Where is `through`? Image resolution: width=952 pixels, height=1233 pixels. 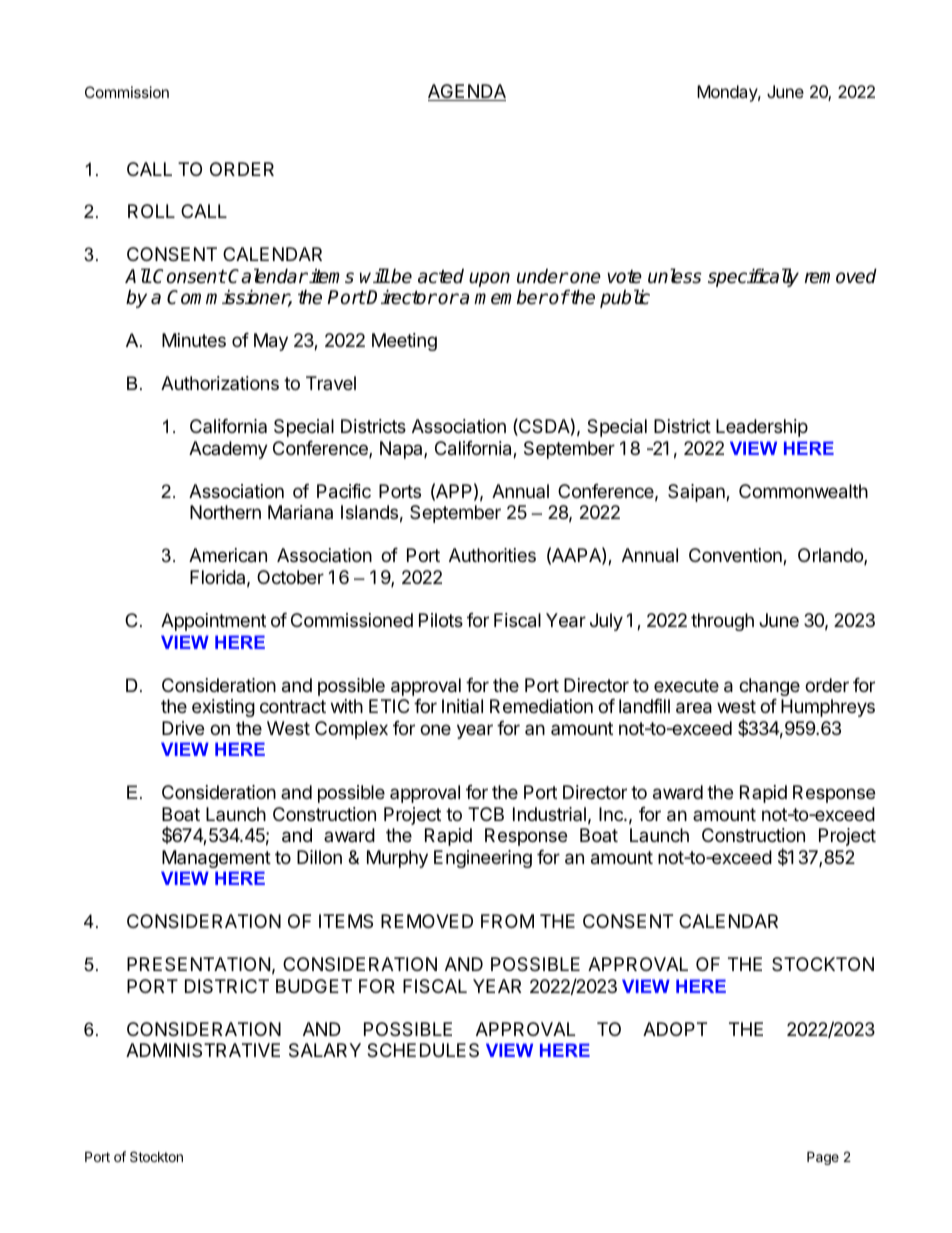 through is located at coordinates (722, 622).
